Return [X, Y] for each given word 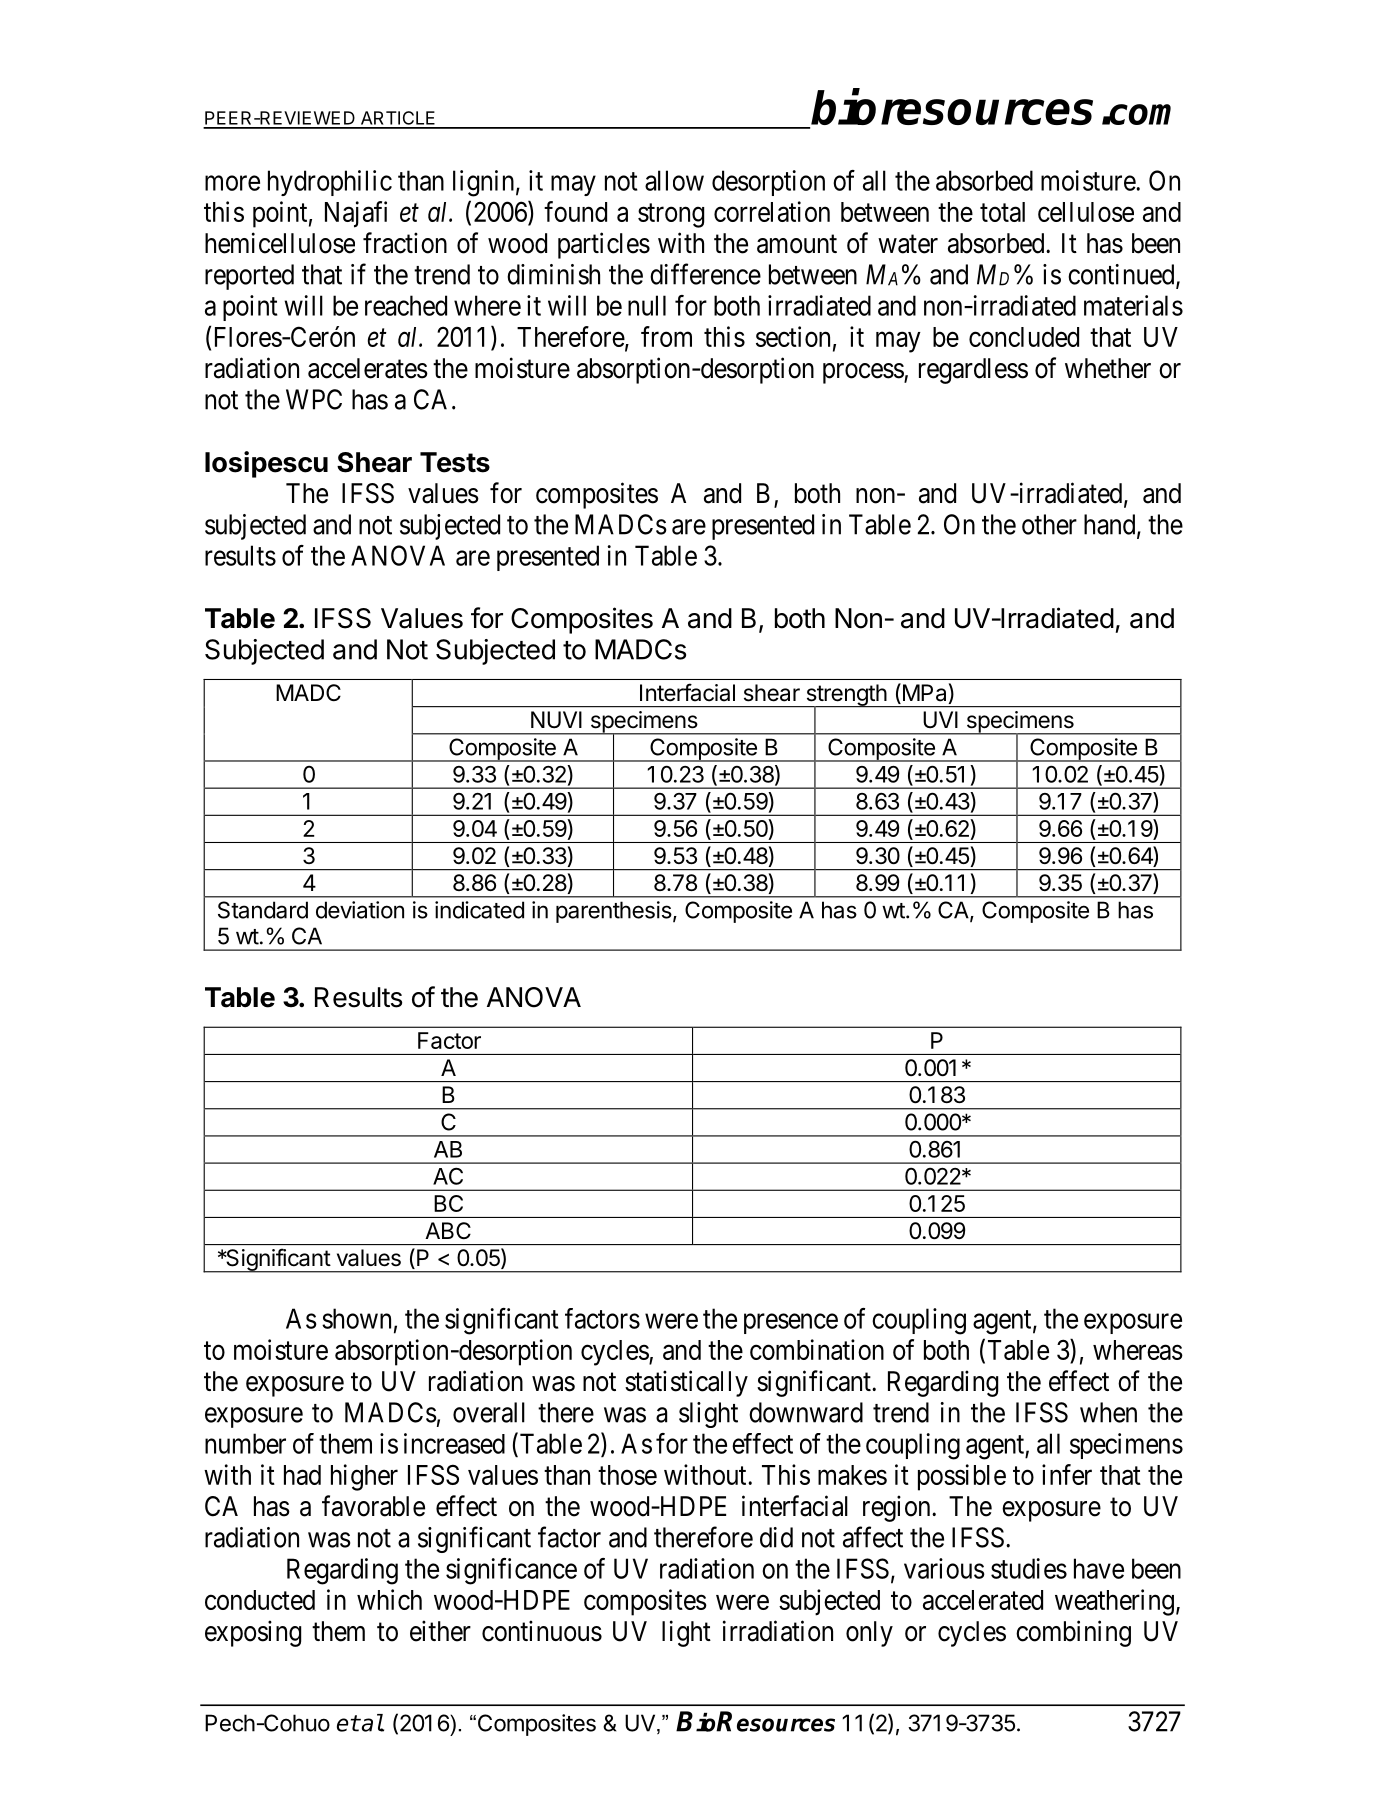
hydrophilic [330, 183]
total [1002, 212]
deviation [360, 910]
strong [671, 215]
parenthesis [614, 912]
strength [846, 696]
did [776, 1537]
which [389, 1599]
